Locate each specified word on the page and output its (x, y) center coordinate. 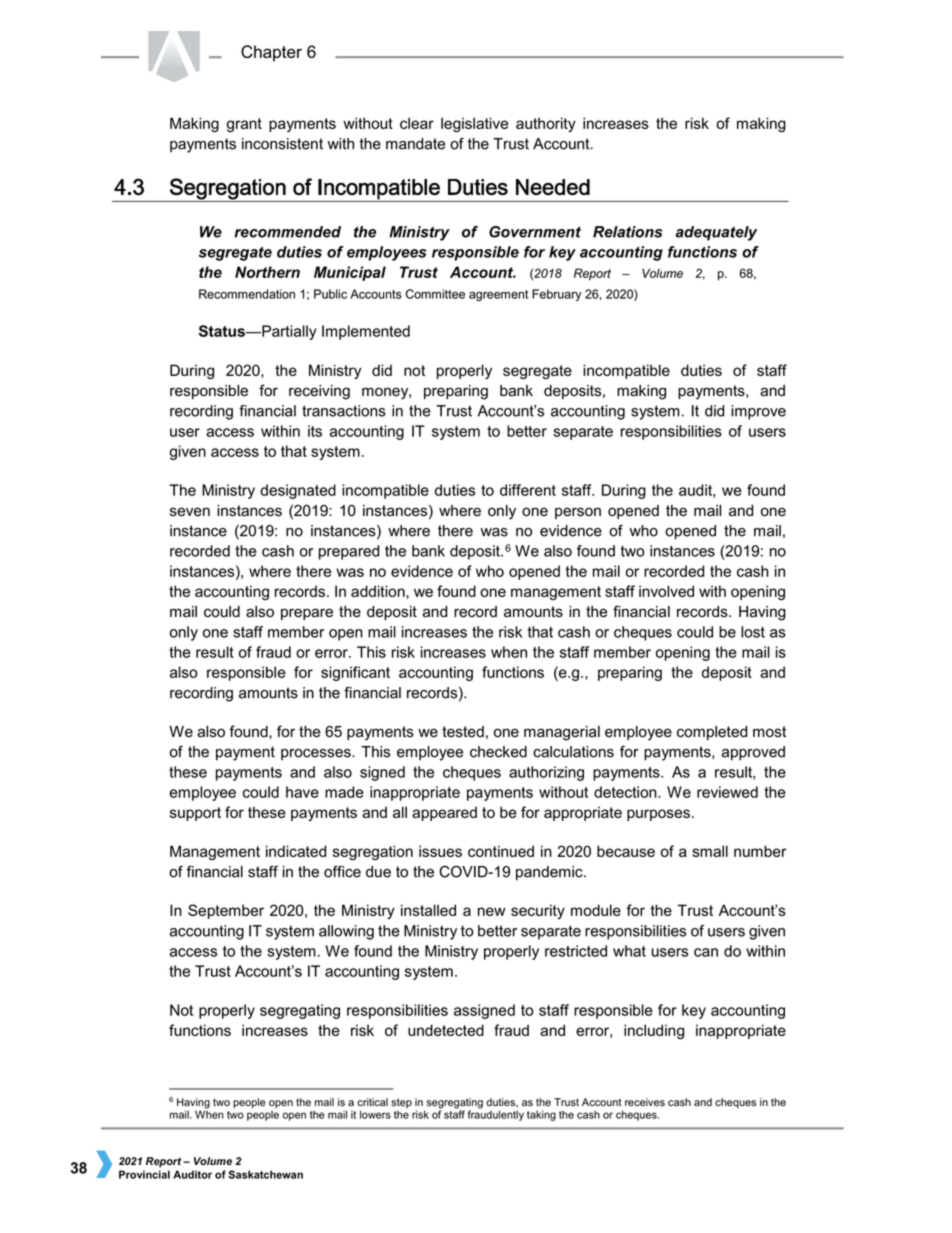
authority (546, 124)
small (710, 851)
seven (190, 512)
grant (244, 125)
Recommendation (247, 294)
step (401, 1103)
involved (666, 591)
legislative (474, 124)
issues (440, 851)
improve (758, 412)
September (226, 911)
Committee (435, 294)
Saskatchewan (265, 1174)
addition (379, 591)
